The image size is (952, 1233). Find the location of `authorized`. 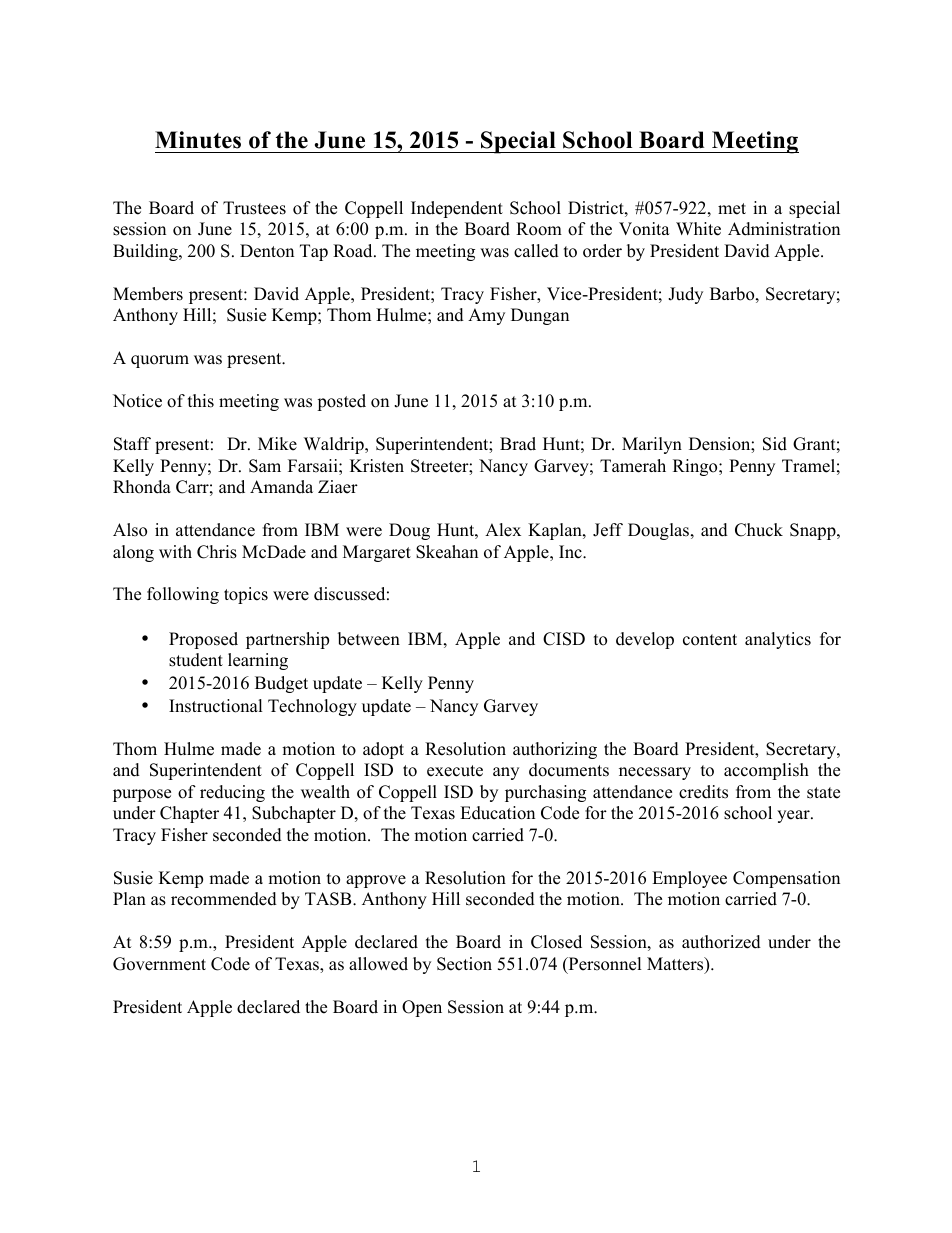

authorized is located at coordinates (721, 942).
